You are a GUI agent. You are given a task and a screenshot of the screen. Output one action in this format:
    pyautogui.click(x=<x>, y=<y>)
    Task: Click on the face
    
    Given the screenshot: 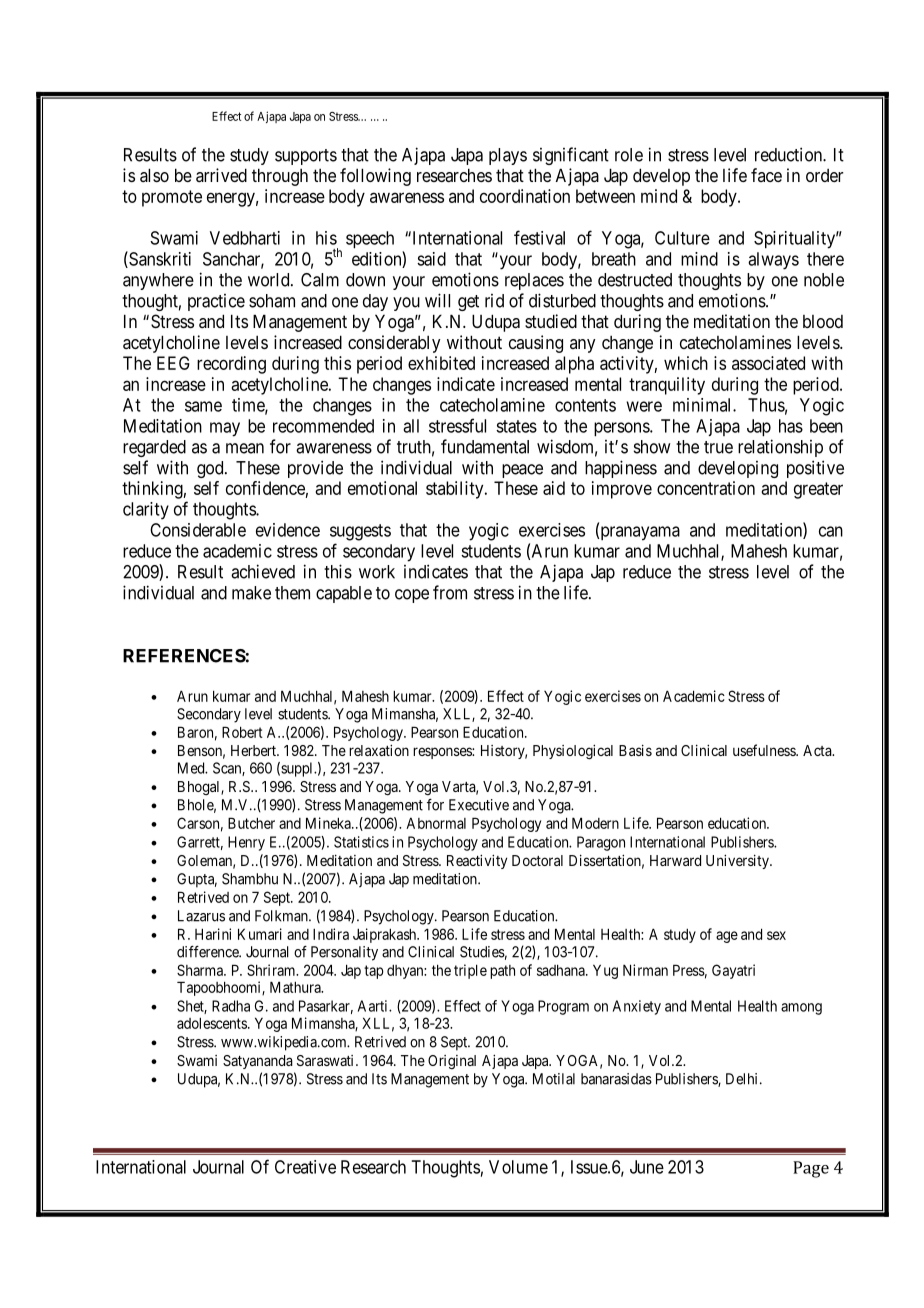 What is the action you would take?
    pyautogui.click(x=766, y=175)
